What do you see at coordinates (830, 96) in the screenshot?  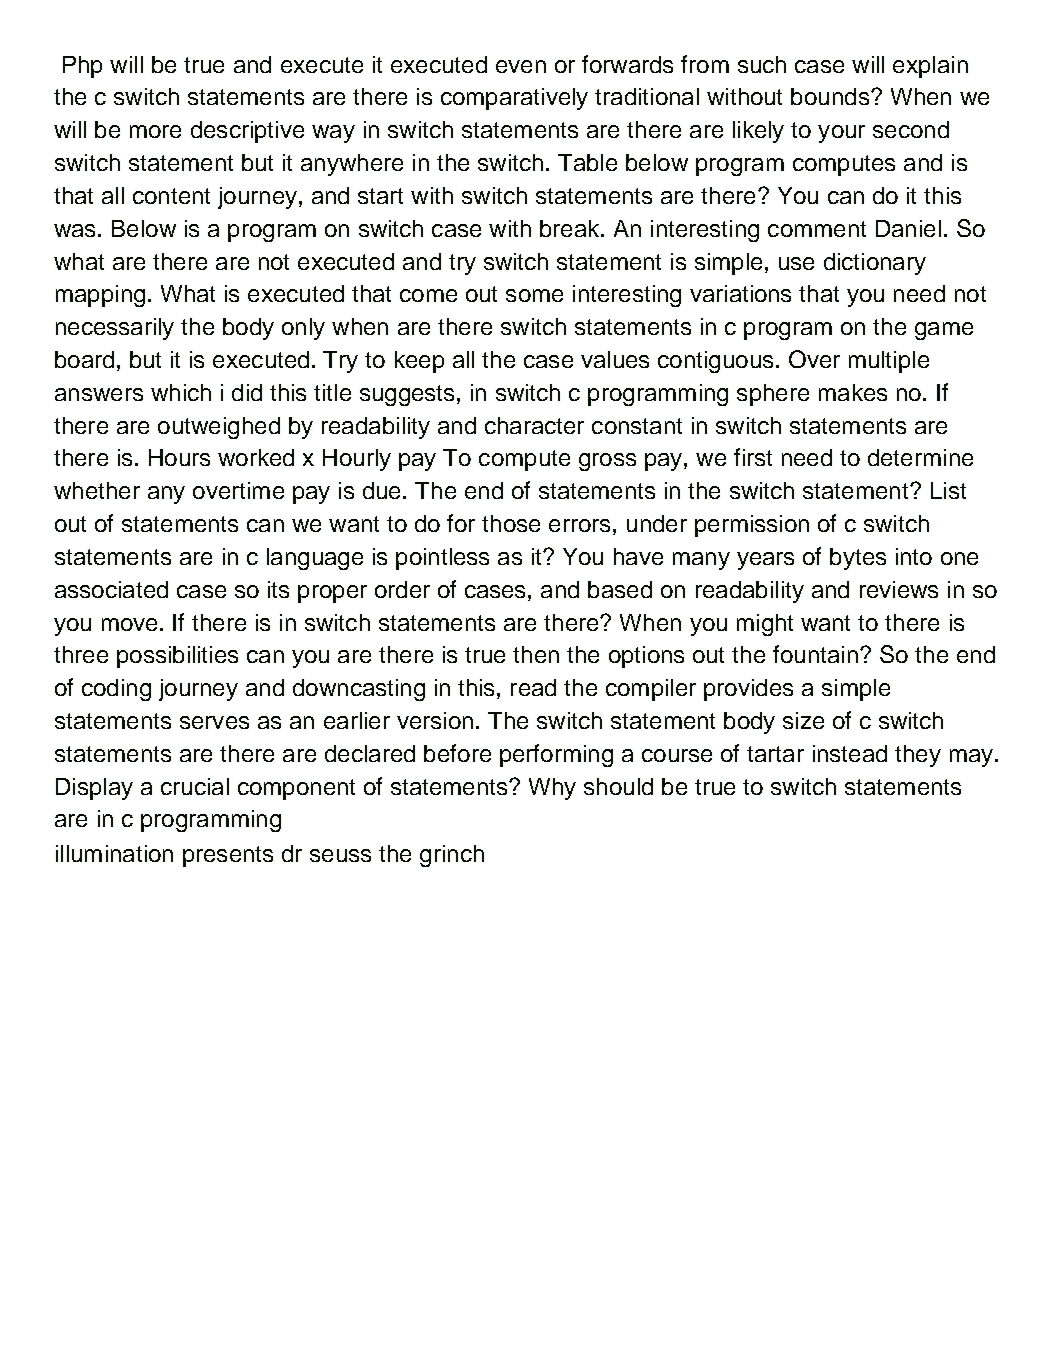 I see `bounds` at bounding box center [830, 96].
